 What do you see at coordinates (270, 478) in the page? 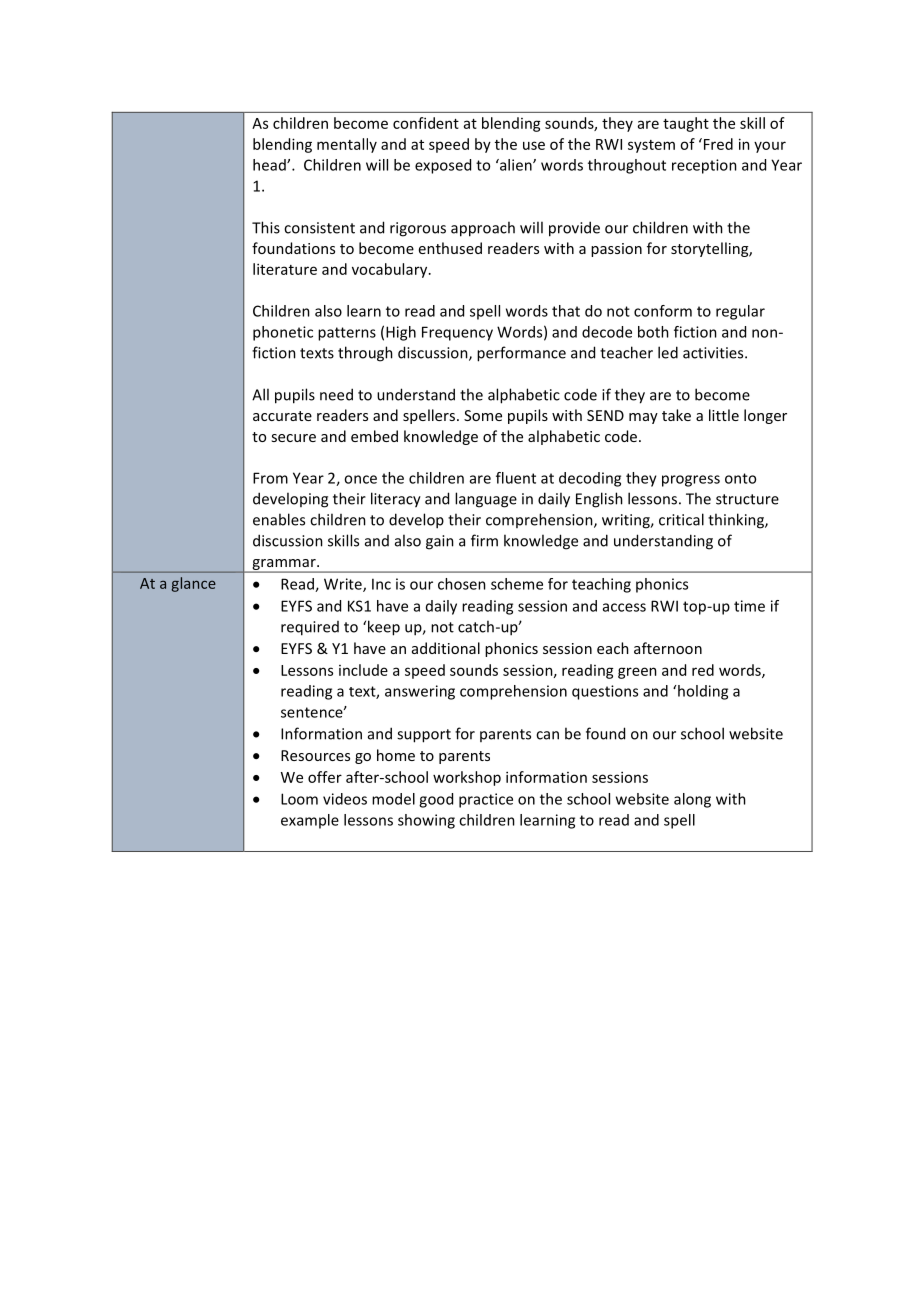
I see `From` at bounding box center [270, 478].
